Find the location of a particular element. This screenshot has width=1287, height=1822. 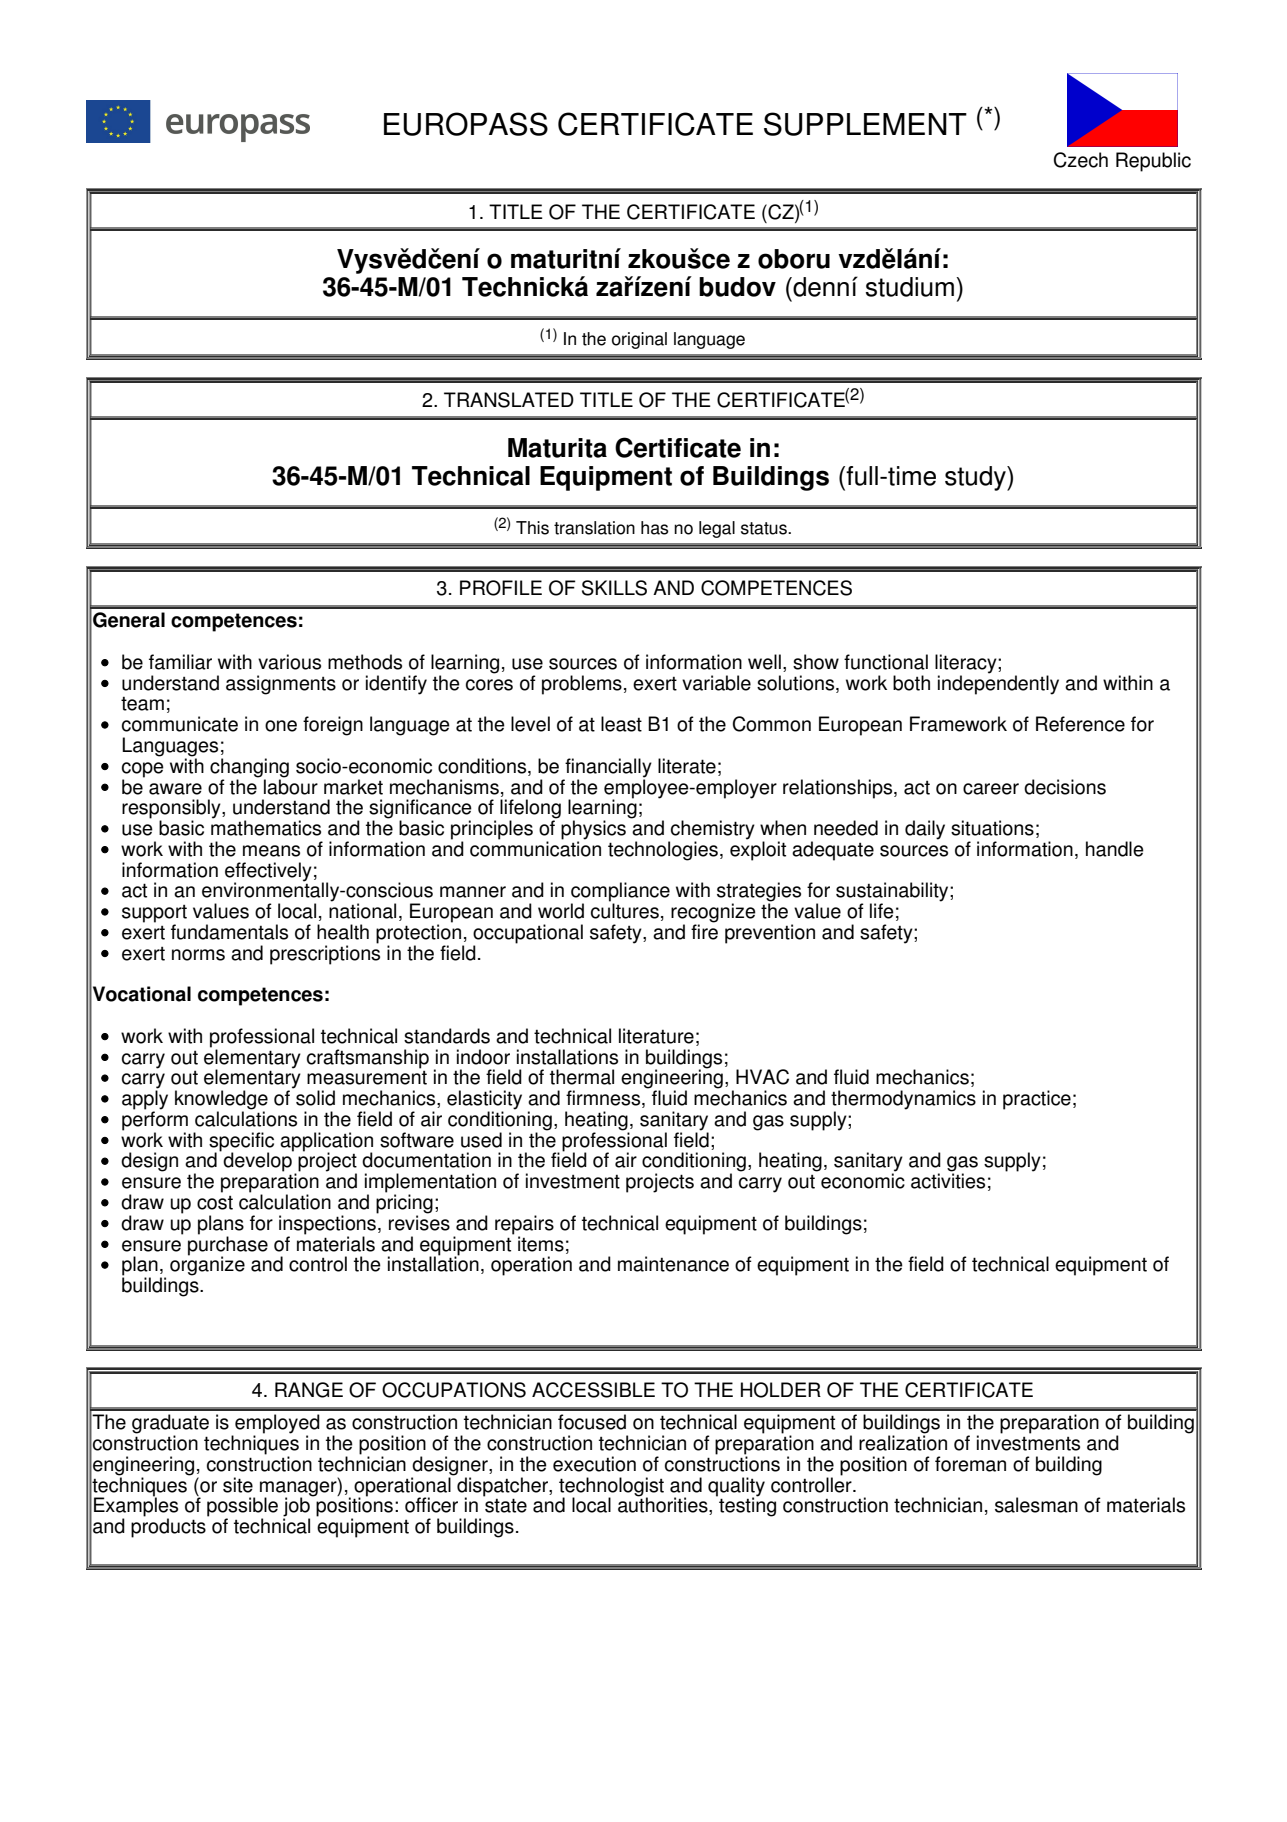

knowledge is located at coordinates (221, 1101).
